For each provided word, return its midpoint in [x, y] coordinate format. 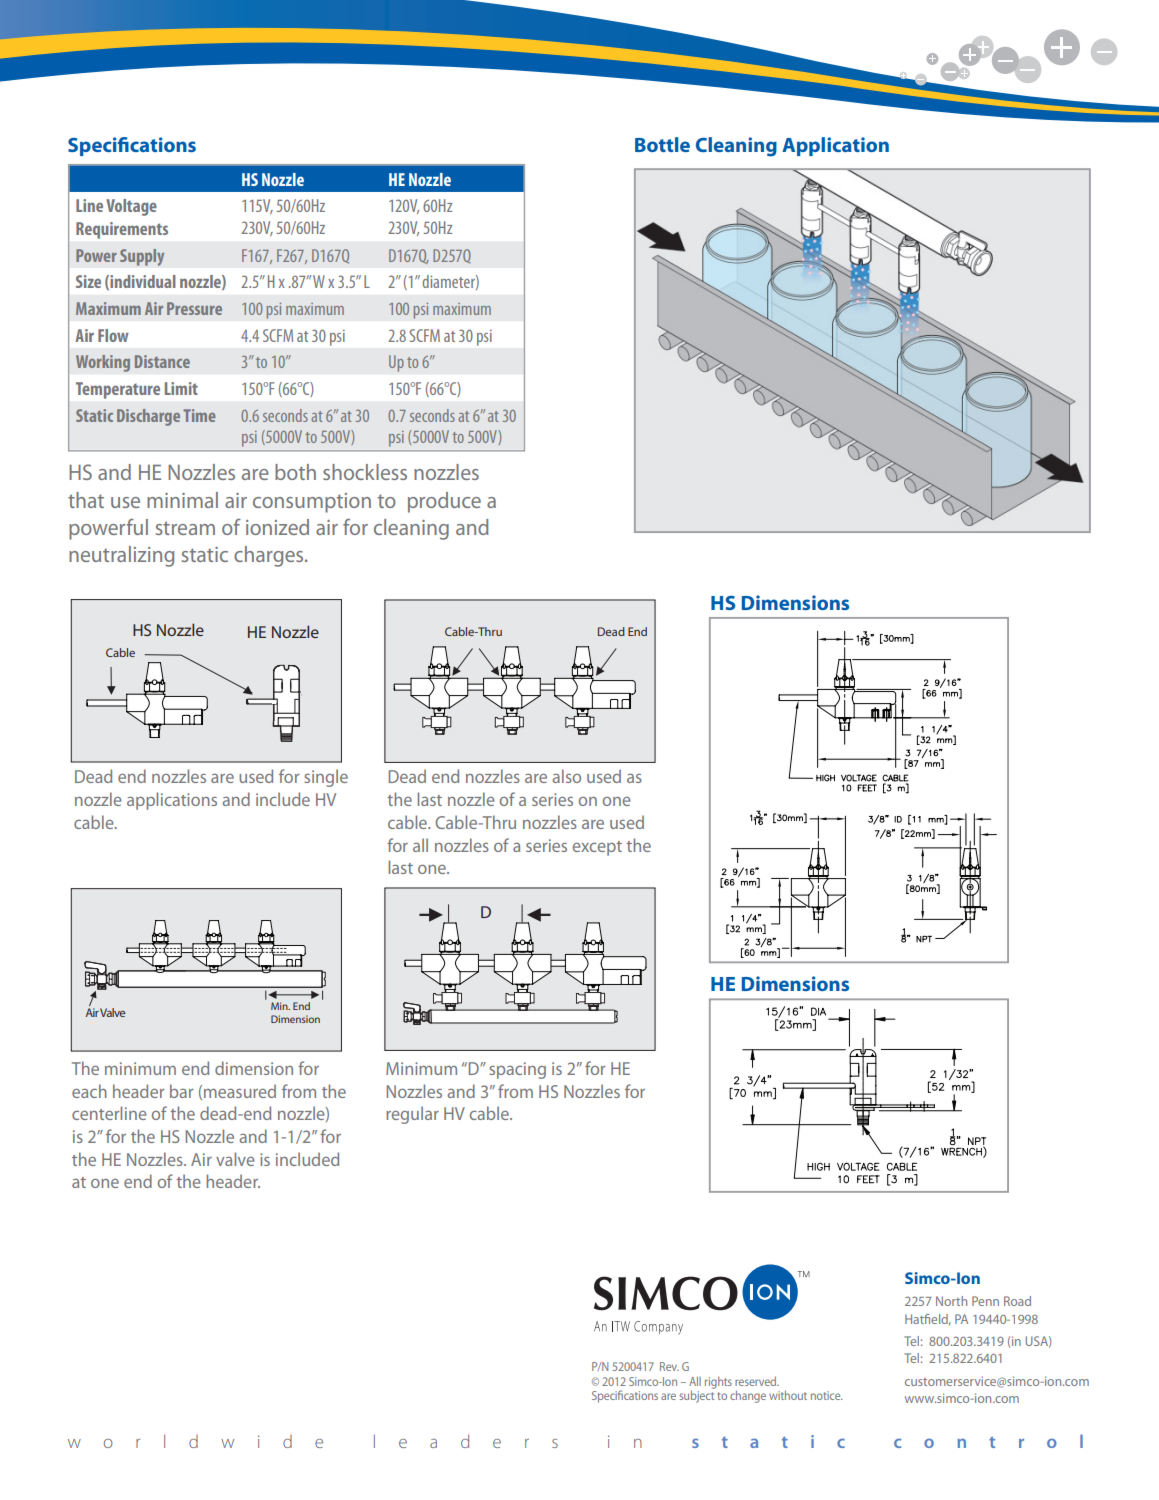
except [597, 848]
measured [240, 1091]
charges [270, 556]
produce [444, 502]
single [326, 778]
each [89, 1091]
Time [199, 415]
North [951, 1301]
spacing [517, 1070]
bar [181, 1091]
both [295, 472]
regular [412, 1115]
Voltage [131, 207]
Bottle [662, 144]
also [566, 776]
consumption [312, 503]
